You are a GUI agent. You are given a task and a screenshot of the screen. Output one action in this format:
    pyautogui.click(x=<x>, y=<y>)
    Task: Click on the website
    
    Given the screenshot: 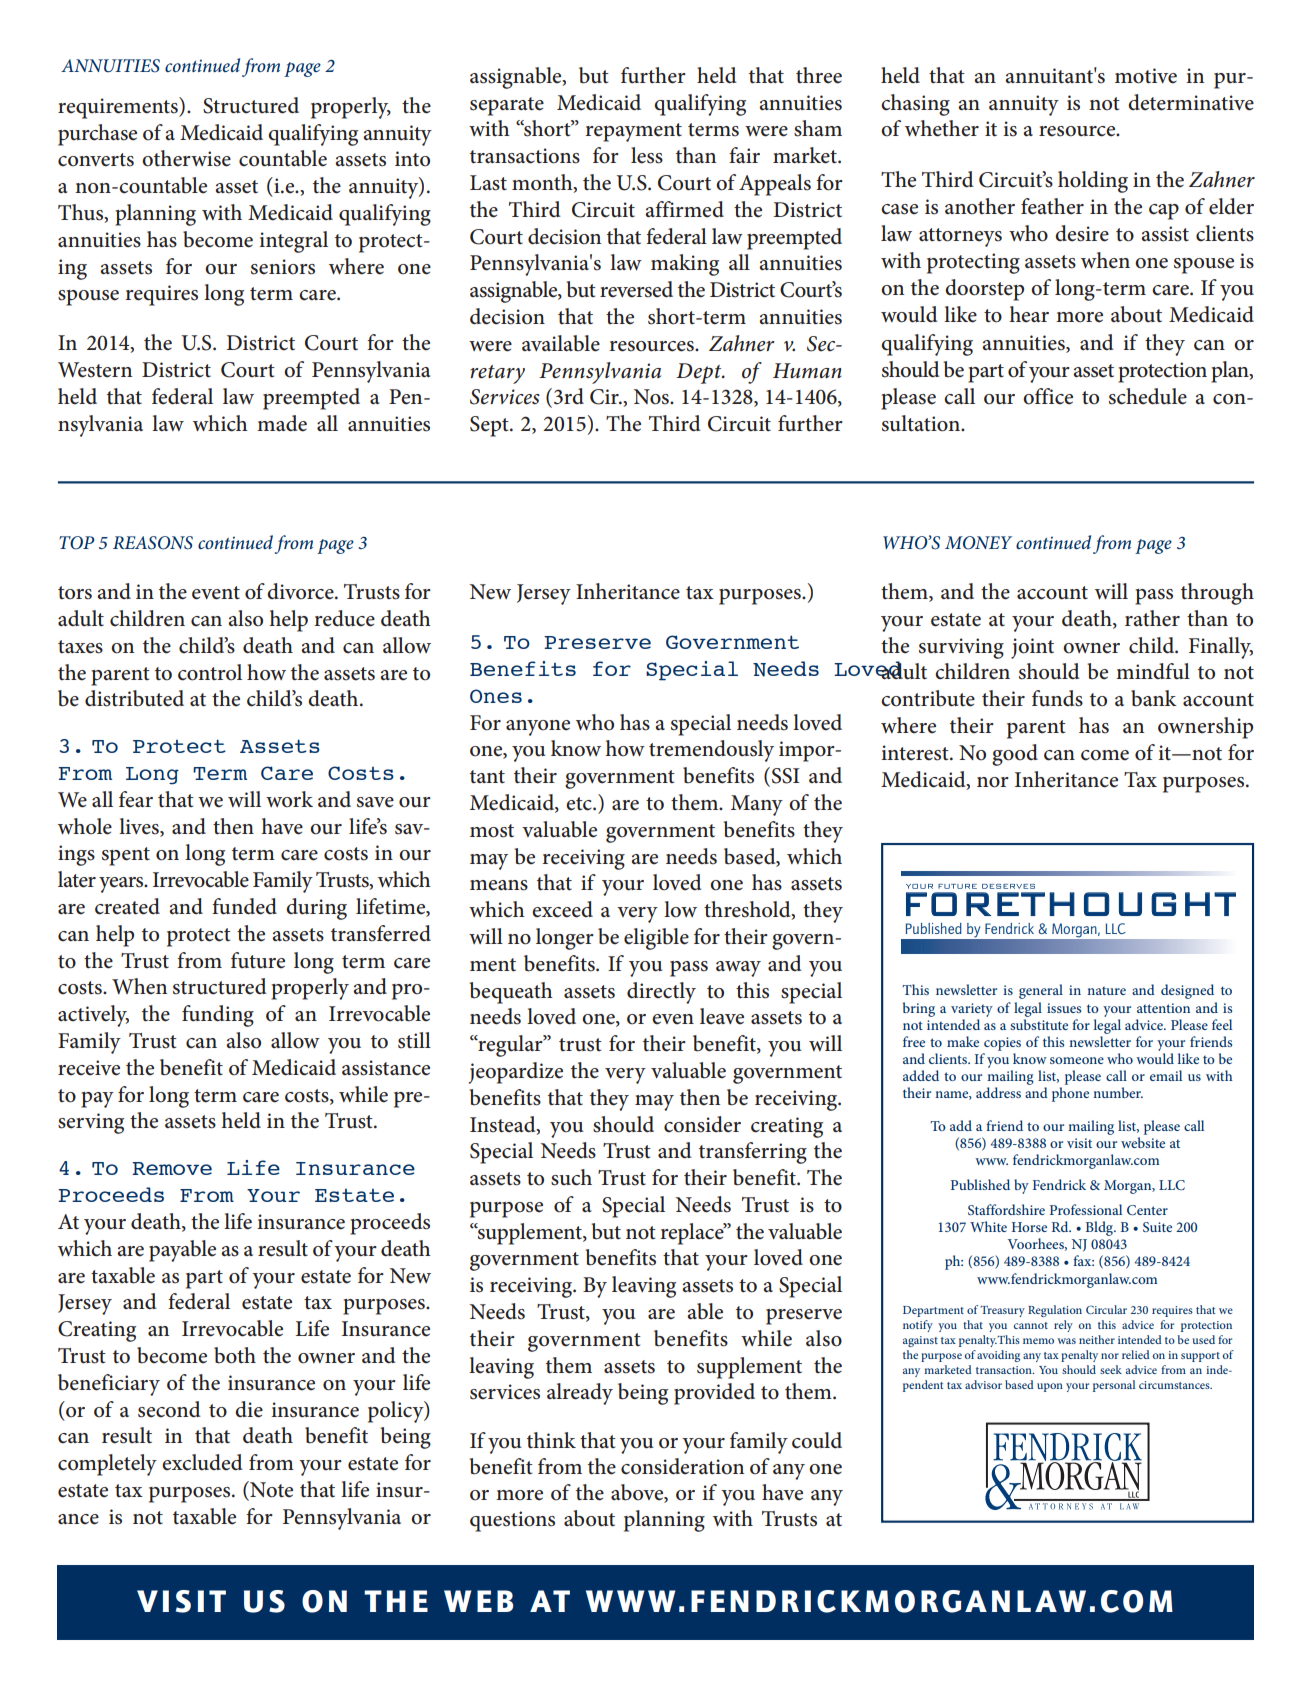 What is the action you would take?
    pyautogui.click(x=1143, y=1142)
